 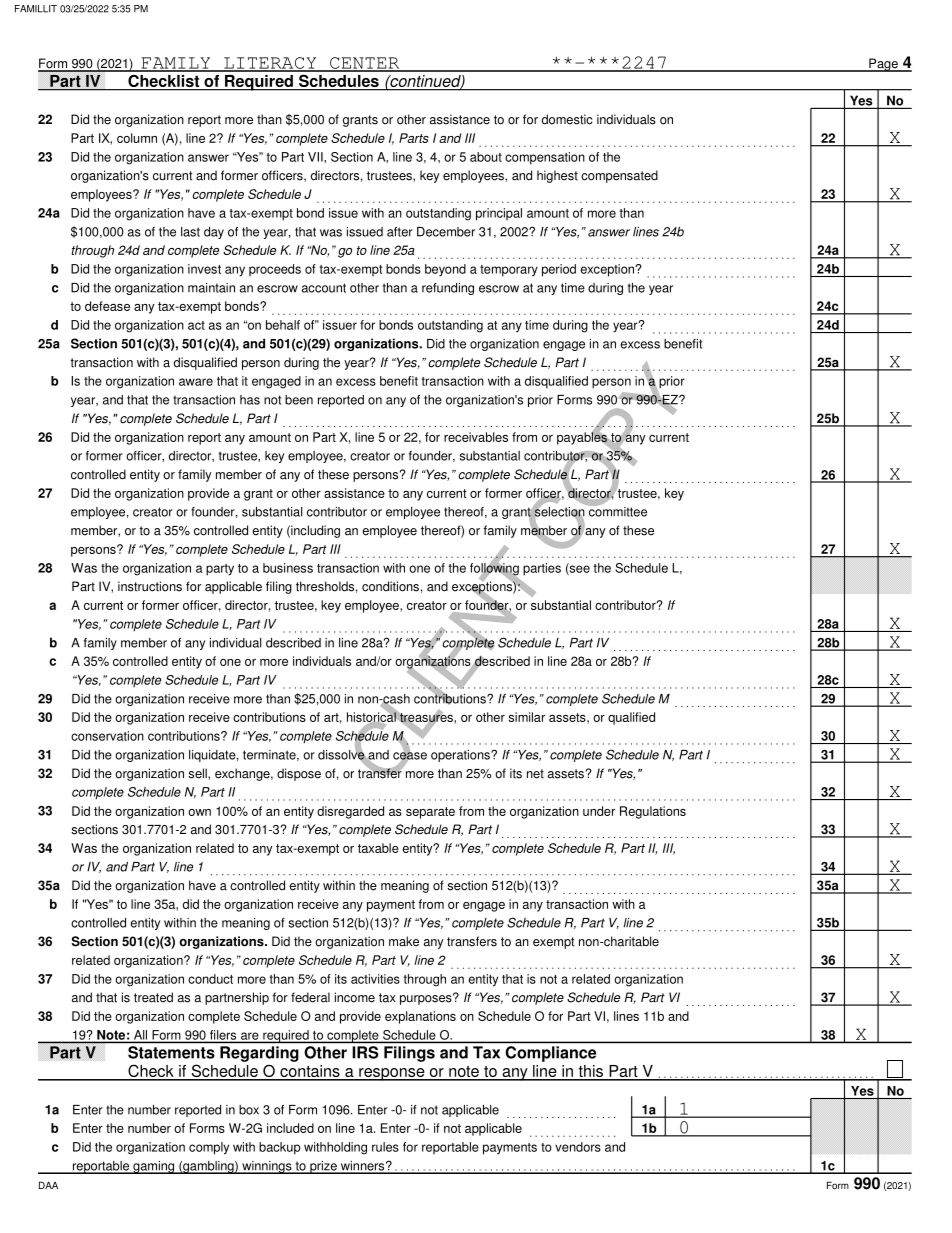 I want to click on about, so click(x=486, y=157).
